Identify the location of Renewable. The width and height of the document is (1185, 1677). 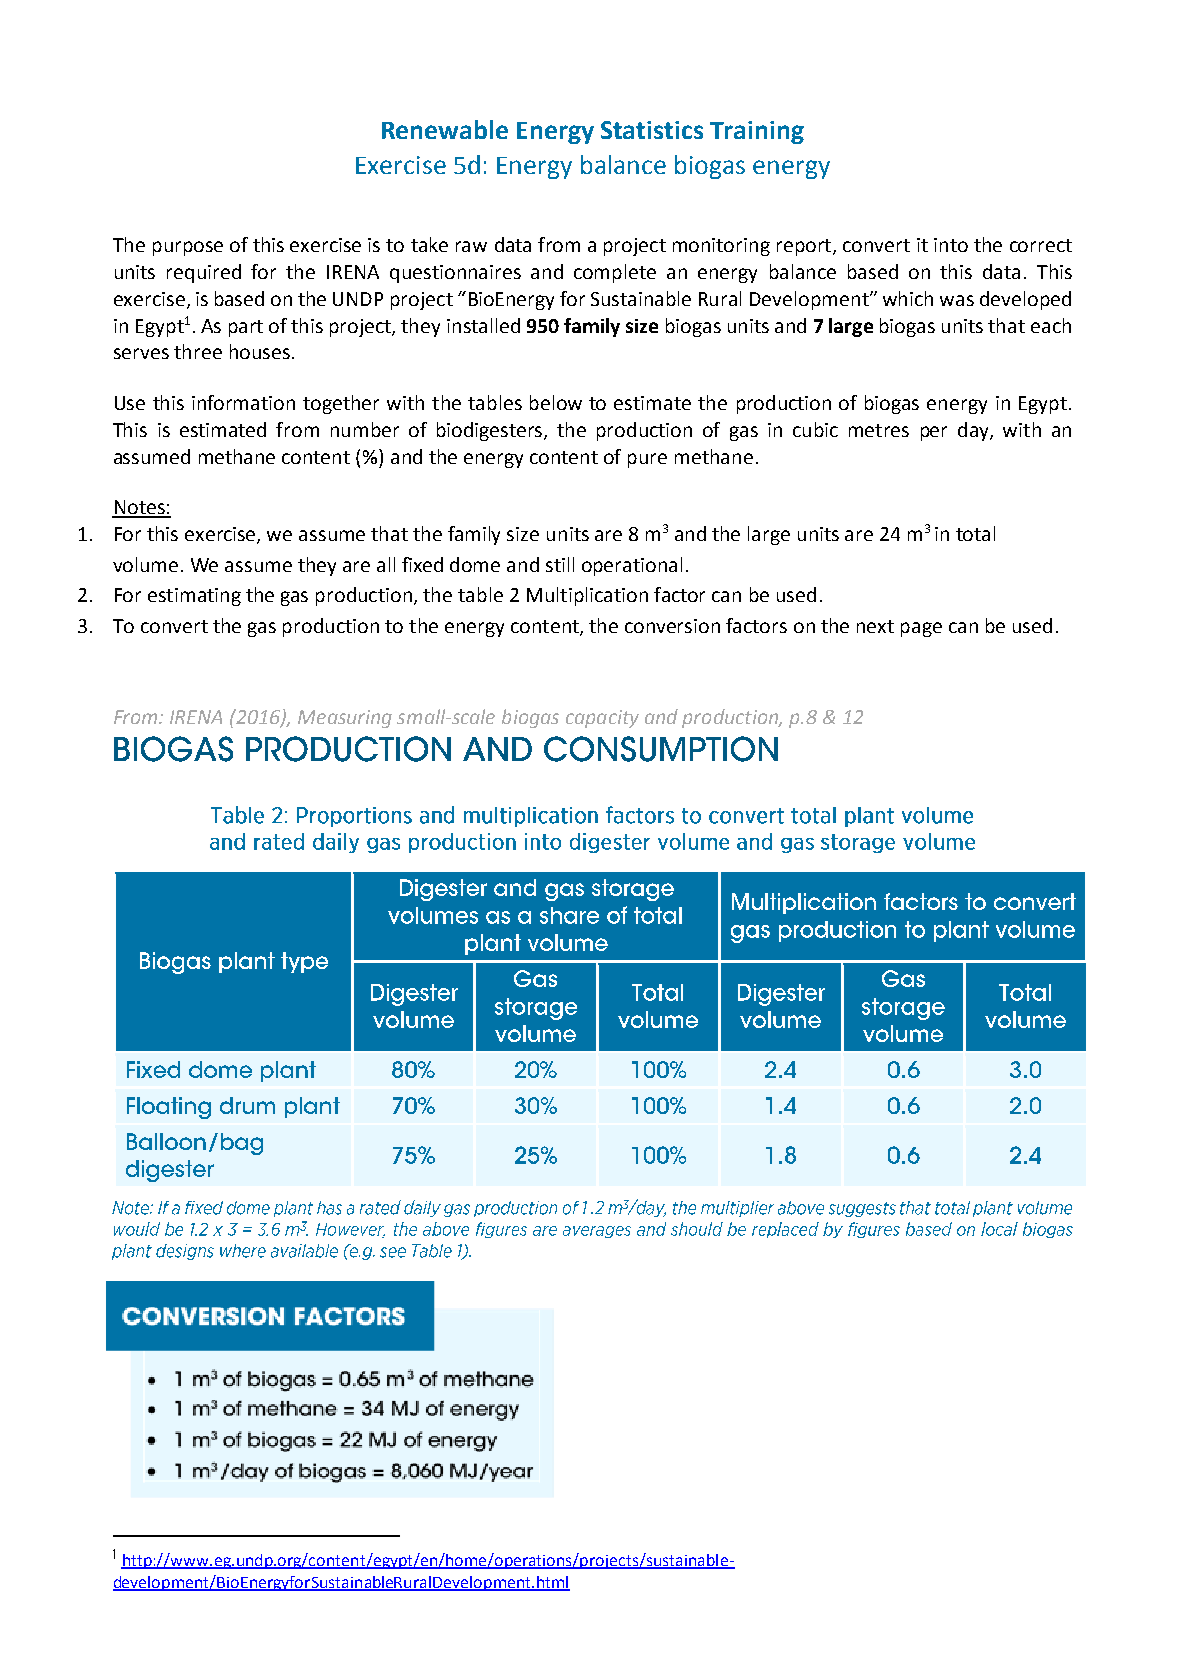
(445, 129).
